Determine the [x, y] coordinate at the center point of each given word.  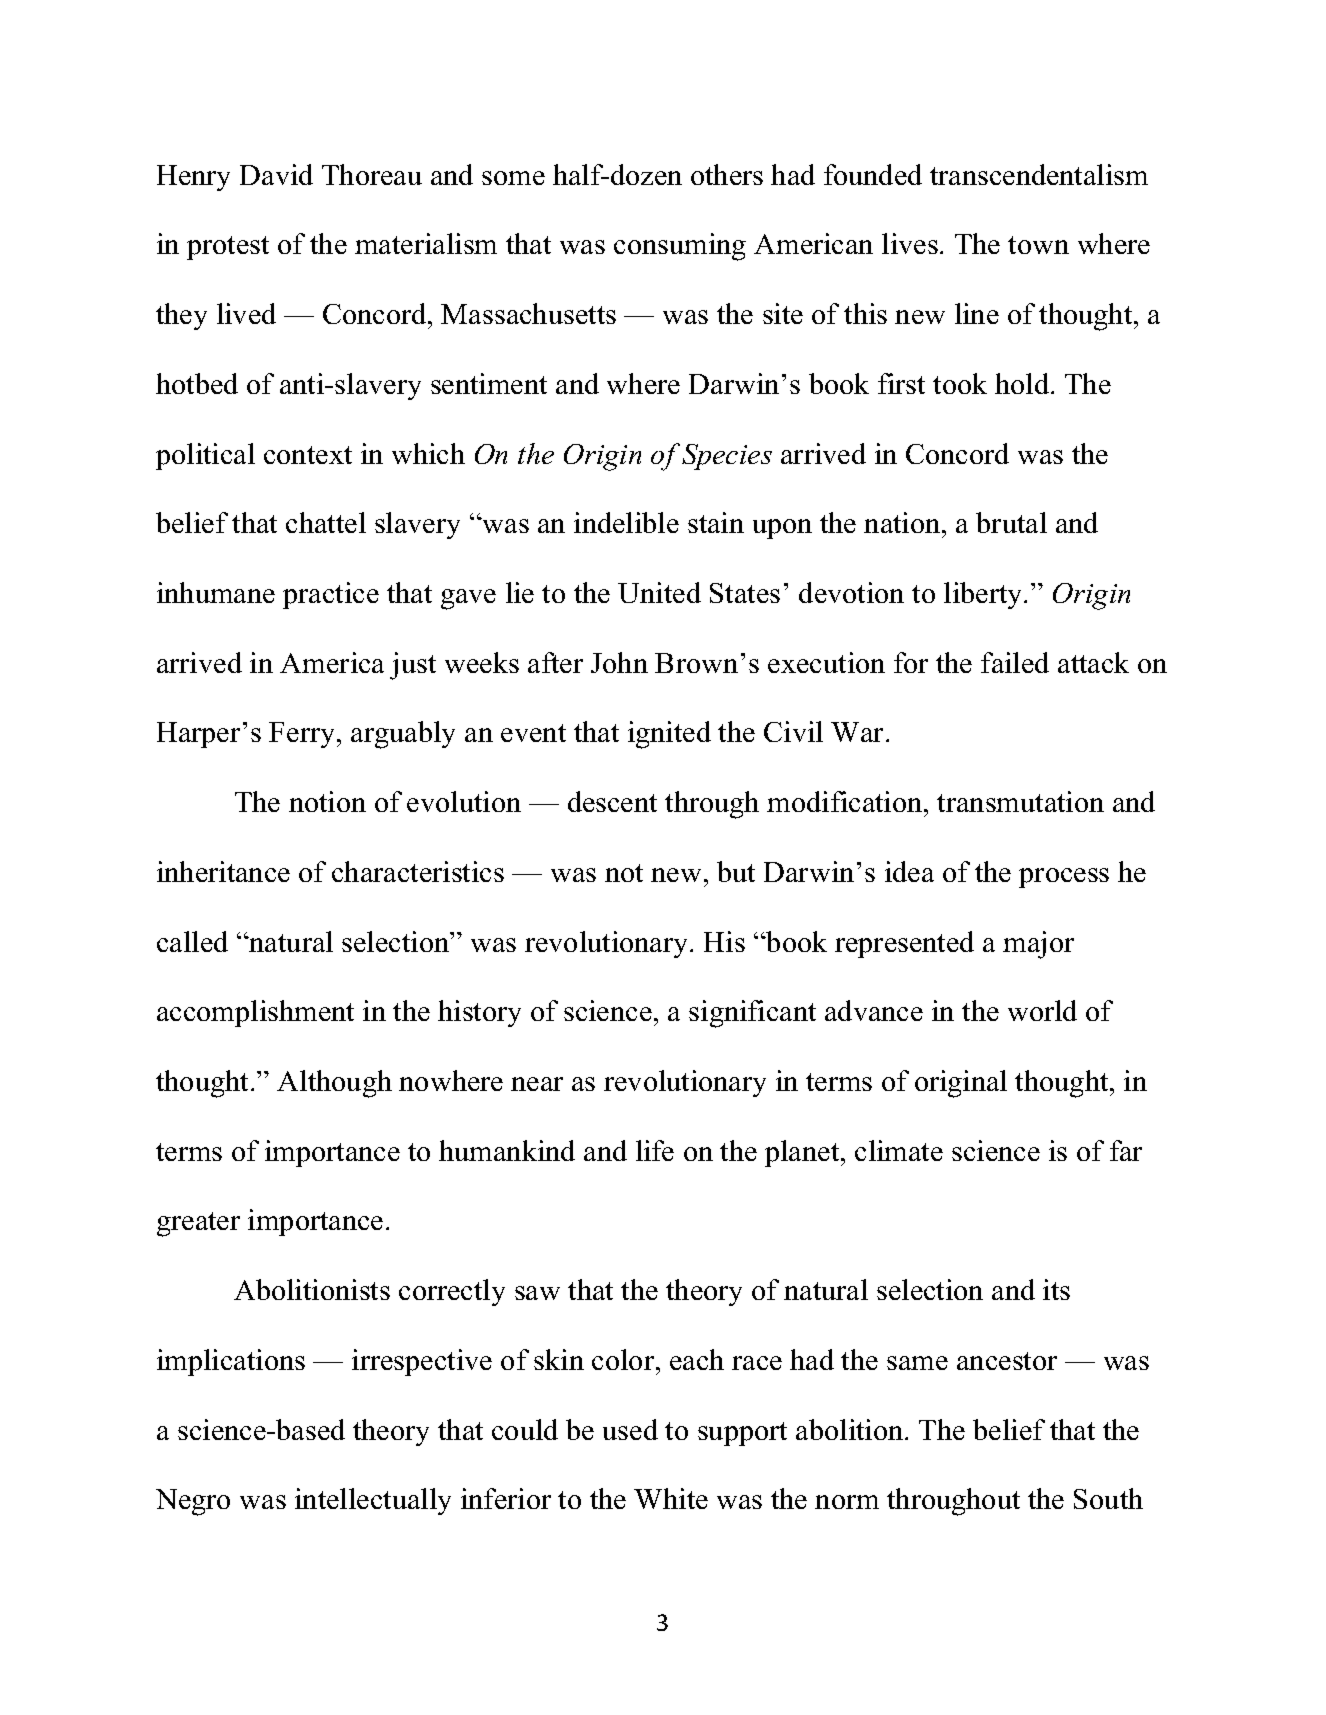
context [308, 455]
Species [727, 457]
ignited [669, 735]
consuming [680, 247]
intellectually [373, 1501]
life [655, 1150]
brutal [1011, 522]
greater [198, 1224]
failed [1015, 662]
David [276, 174]
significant [752, 1014]
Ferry [303, 735]
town [1038, 245]
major [1038, 945]
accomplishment [255, 1013]
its [1056, 1289]
